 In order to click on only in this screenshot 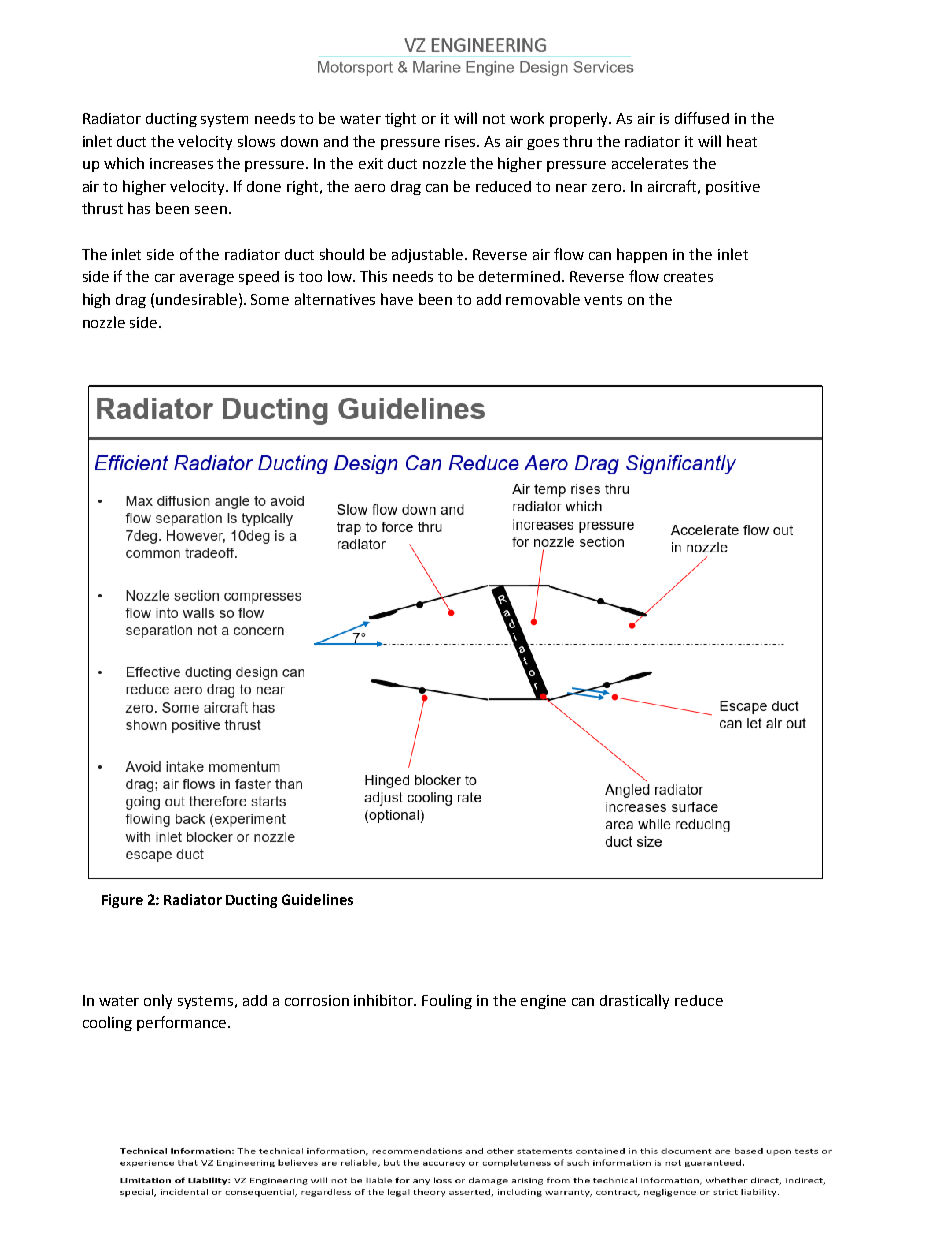, I will do `click(158, 1001)`.
